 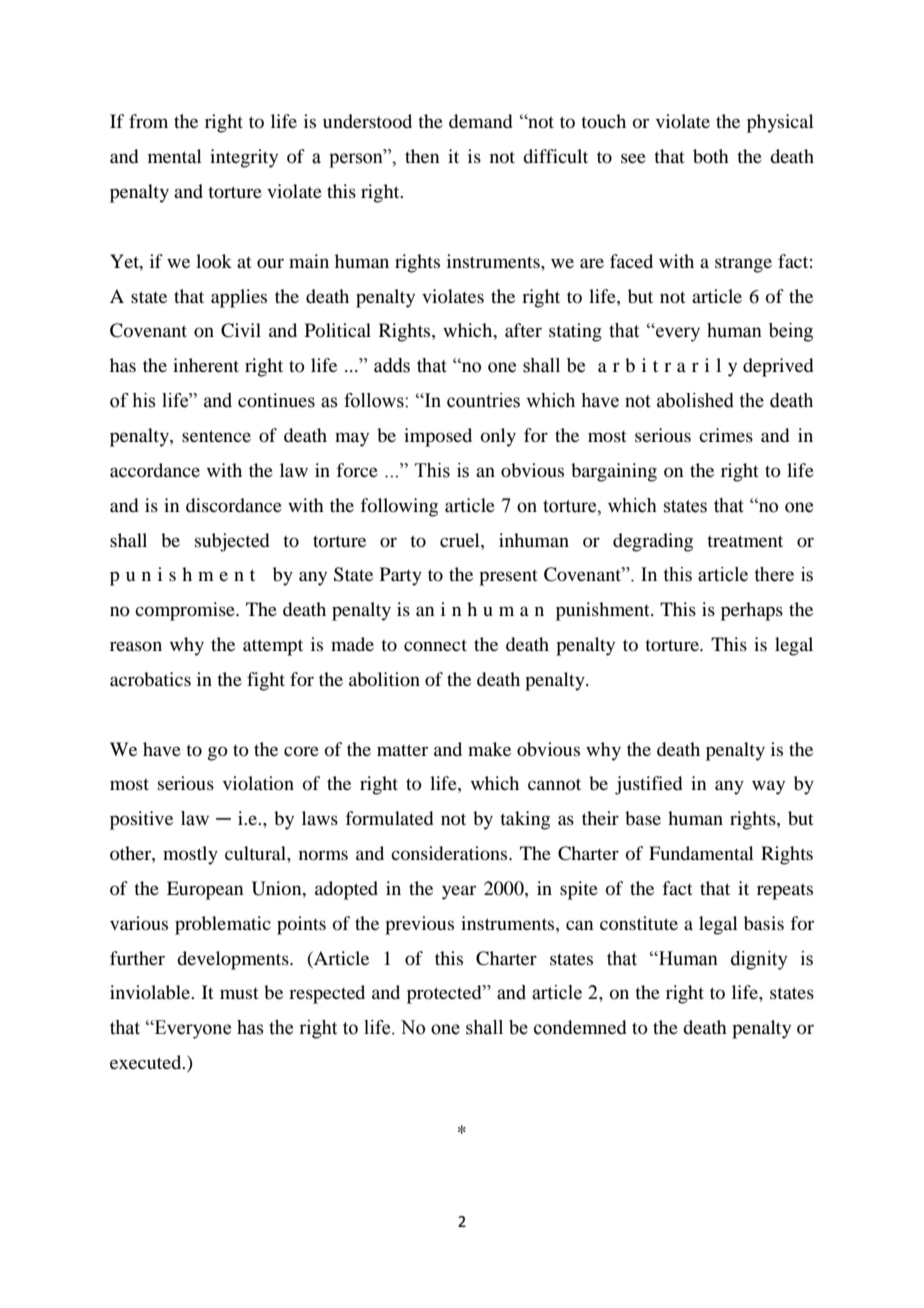 What do you see at coordinates (508, 578) in the screenshot?
I see `present` at bounding box center [508, 578].
